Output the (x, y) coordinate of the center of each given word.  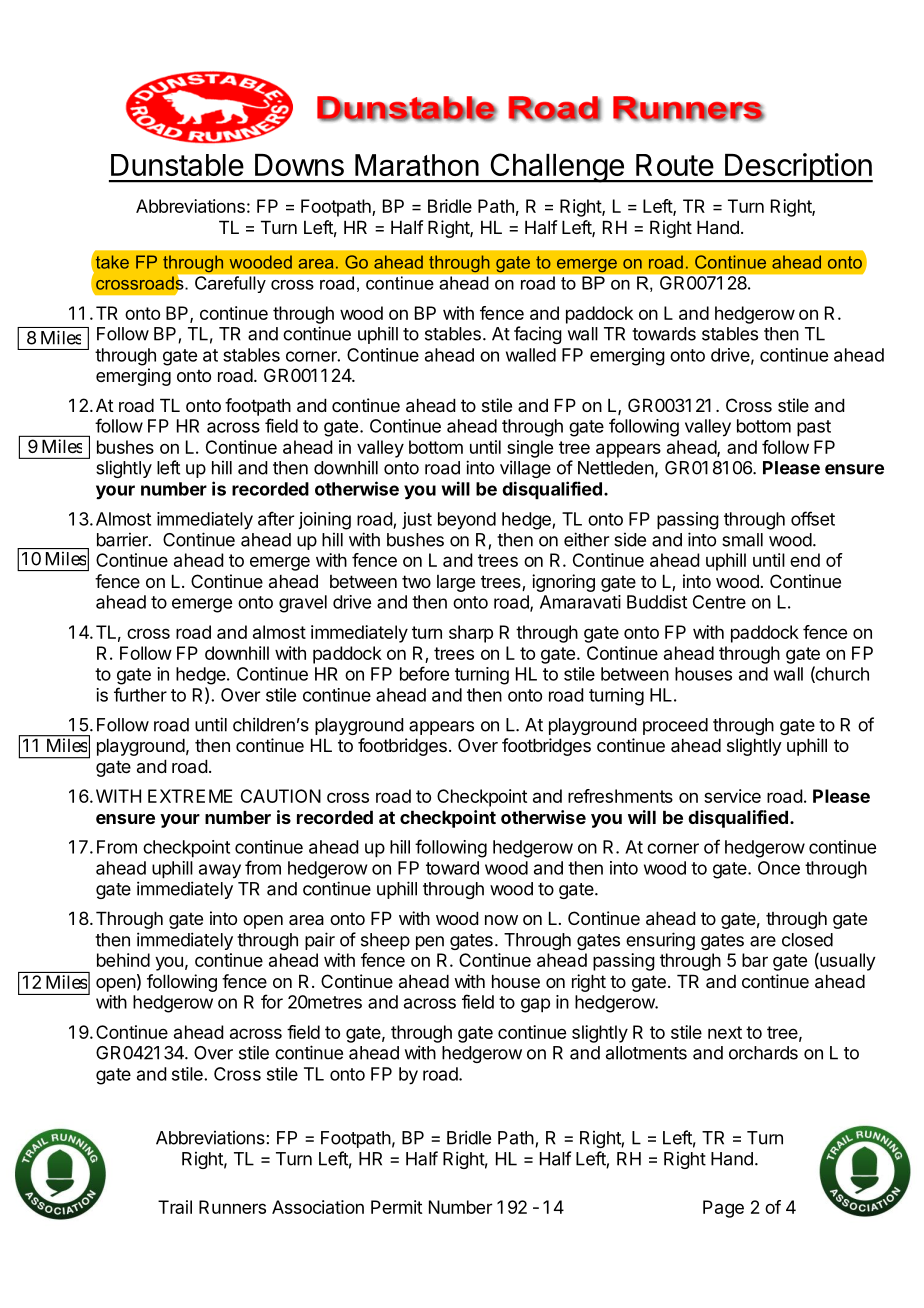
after (276, 518)
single (530, 449)
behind (123, 960)
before (424, 673)
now (501, 920)
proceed (675, 726)
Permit (396, 1207)
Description (798, 168)
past (814, 428)
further (140, 694)
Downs (299, 165)
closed (807, 940)
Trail (175, 1207)
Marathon (417, 165)
